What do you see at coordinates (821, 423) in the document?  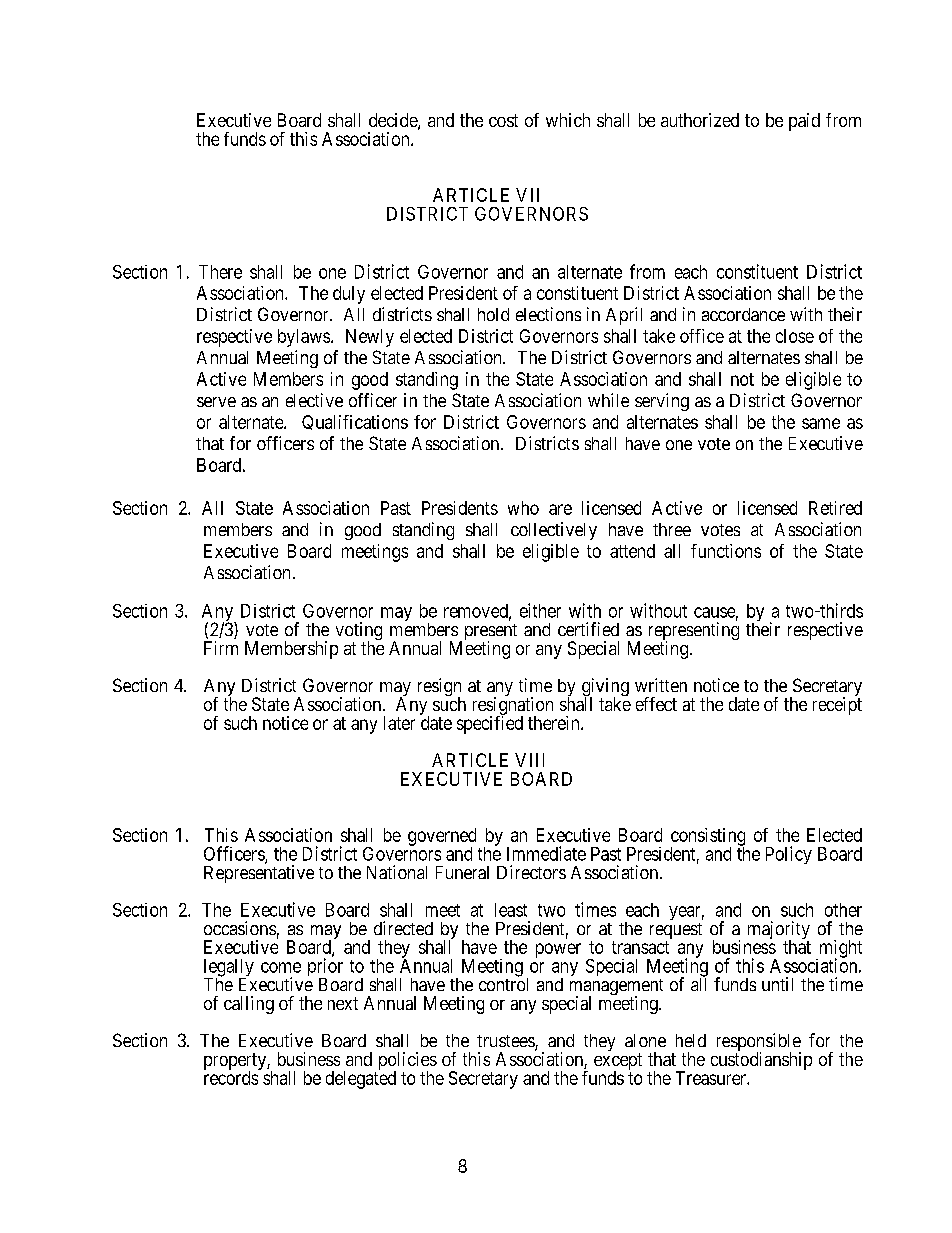 I see `same` at bounding box center [821, 423].
